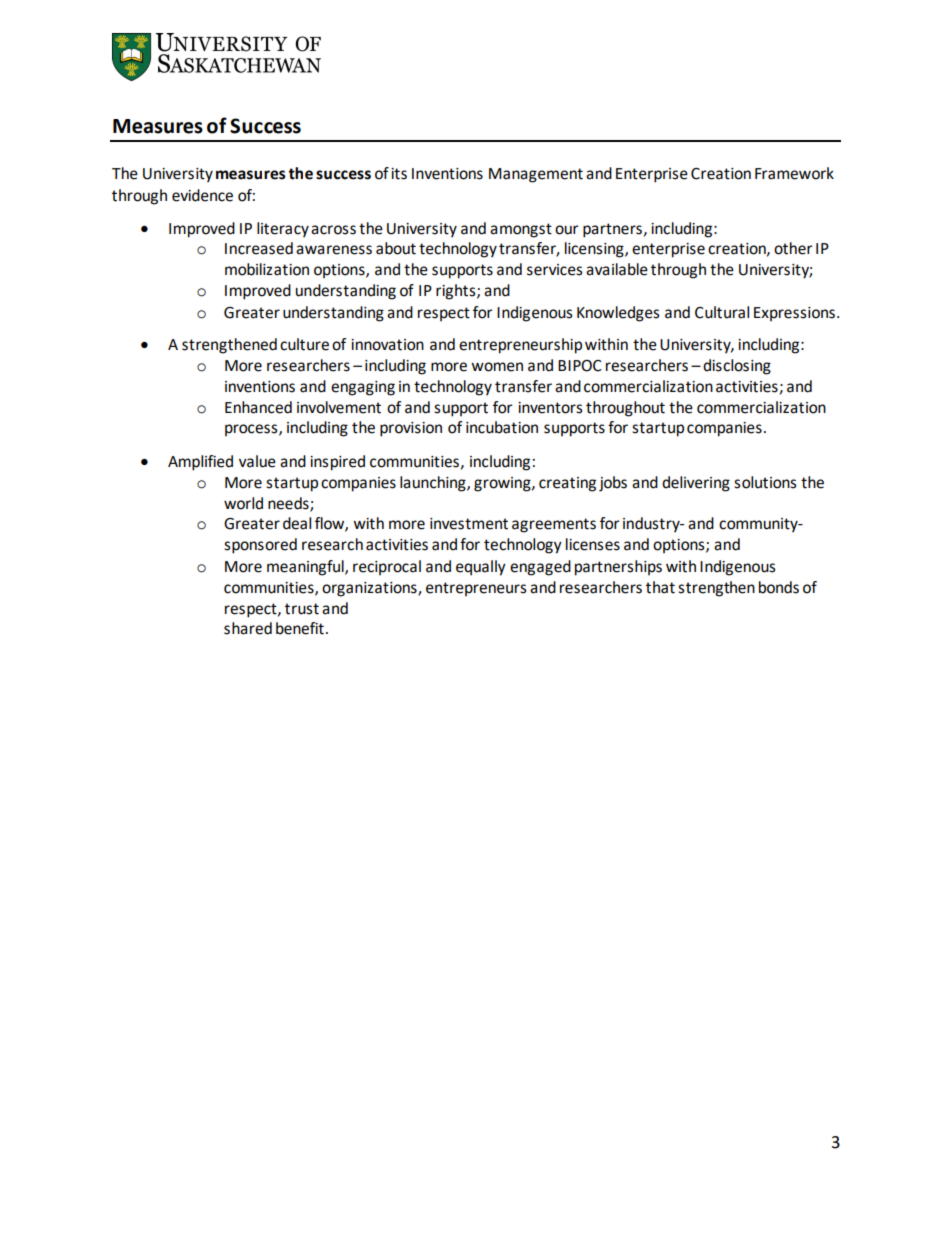 The width and height of the screenshot is (952, 1233). Describe the element at coordinates (434, 484) in the screenshot. I see `launching` at that location.
